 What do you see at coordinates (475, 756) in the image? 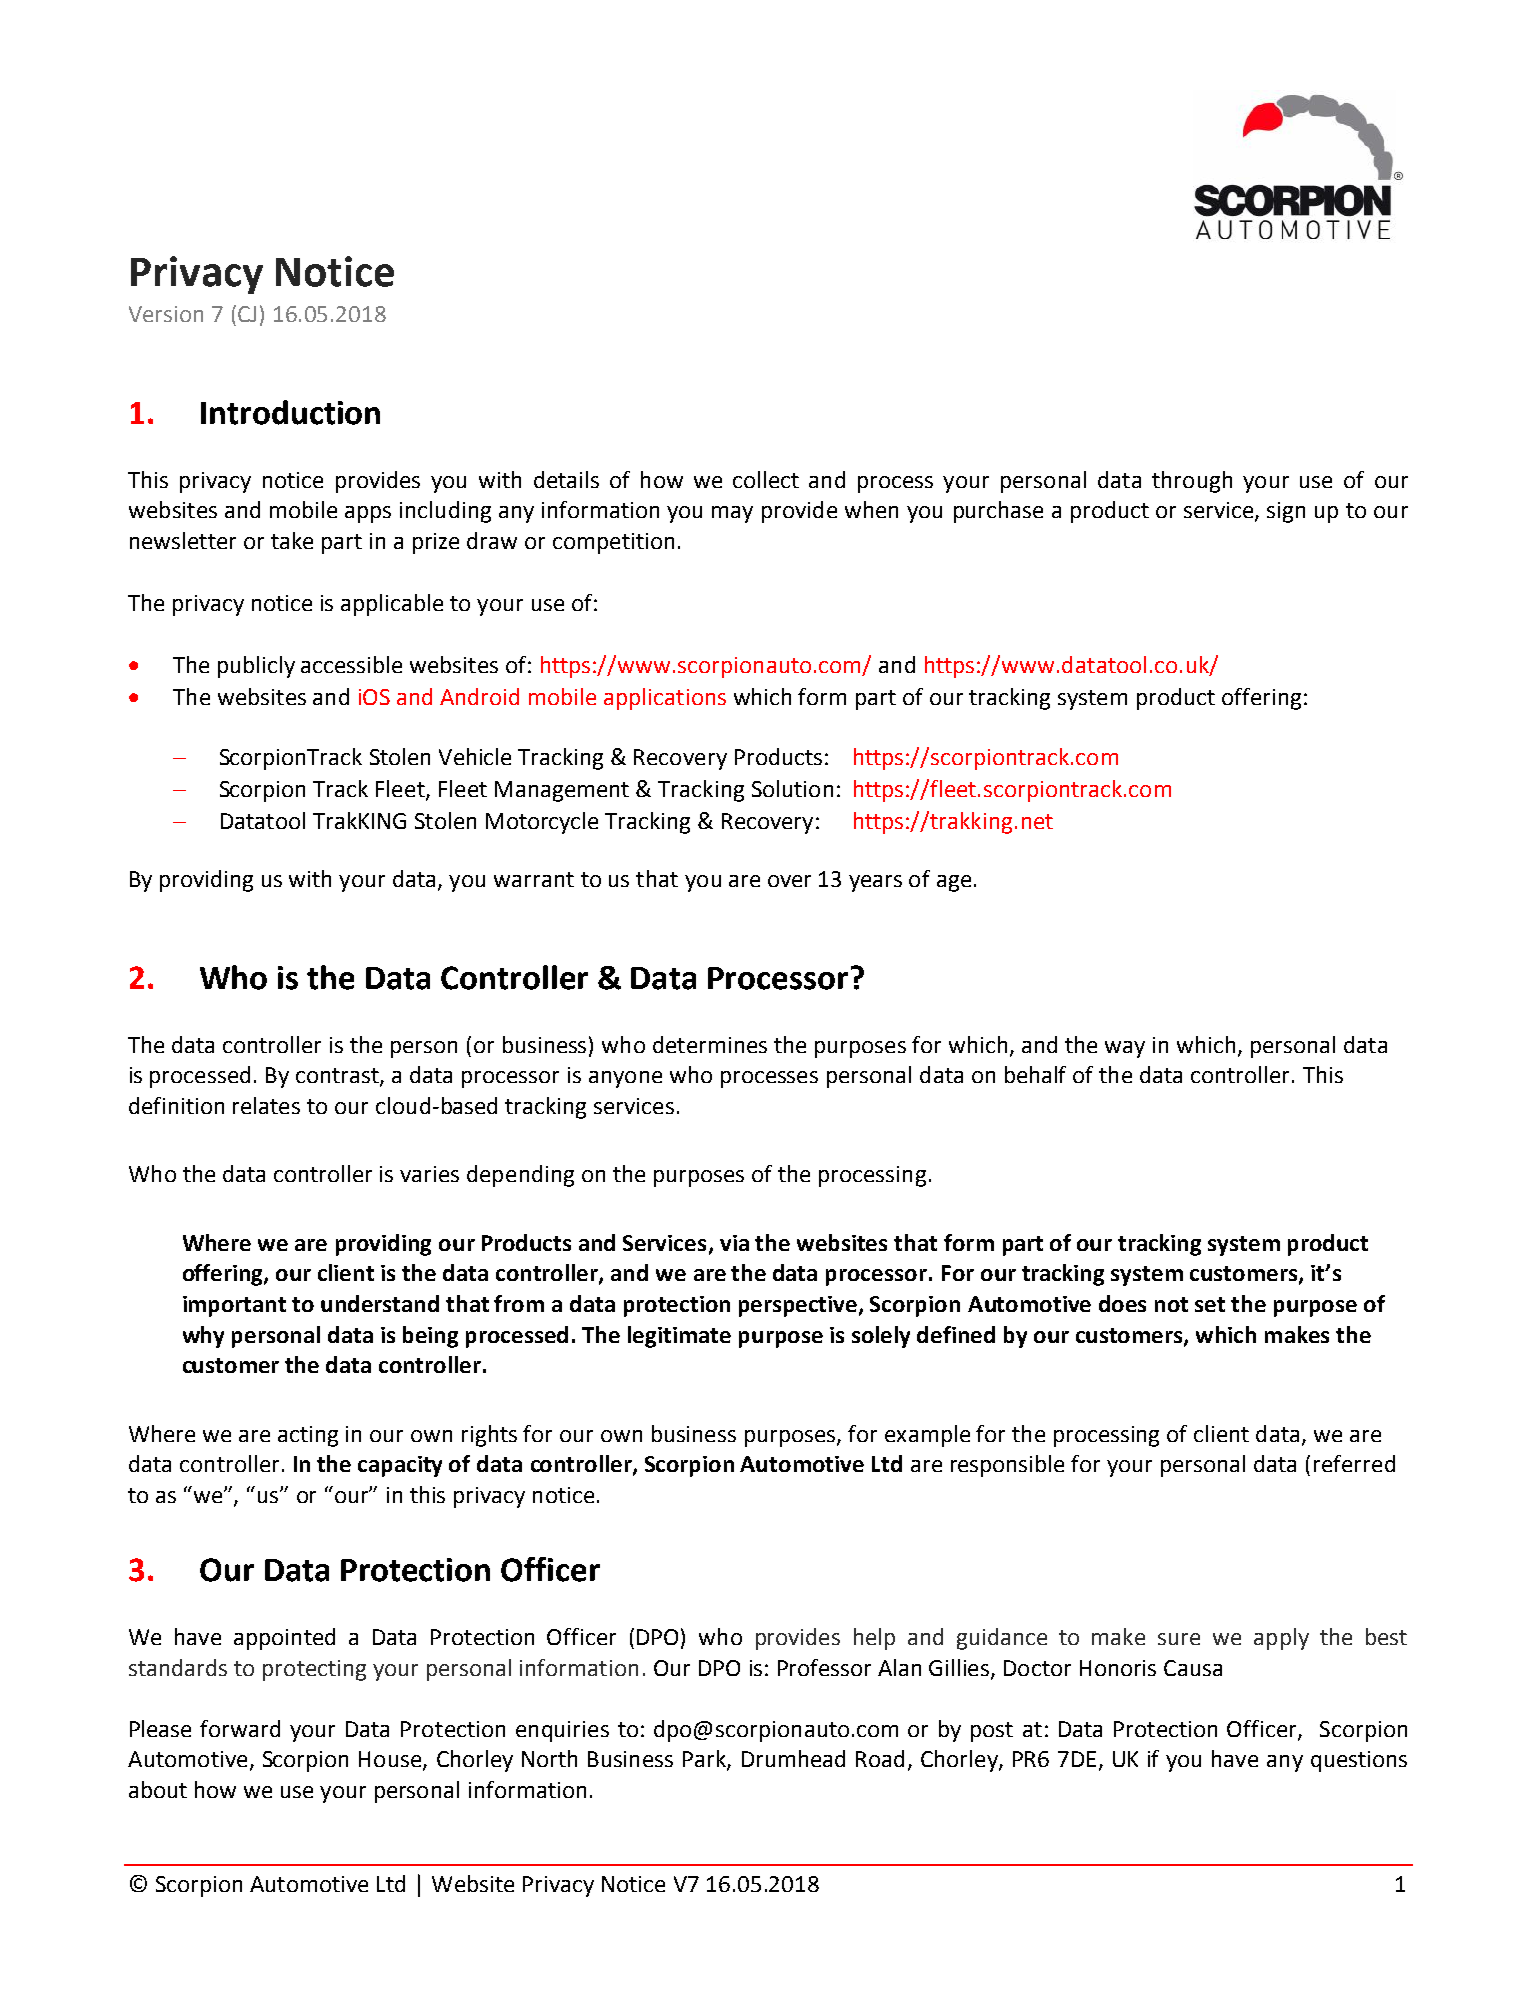
I see `Vehicle` at bounding box center [475, 756].
